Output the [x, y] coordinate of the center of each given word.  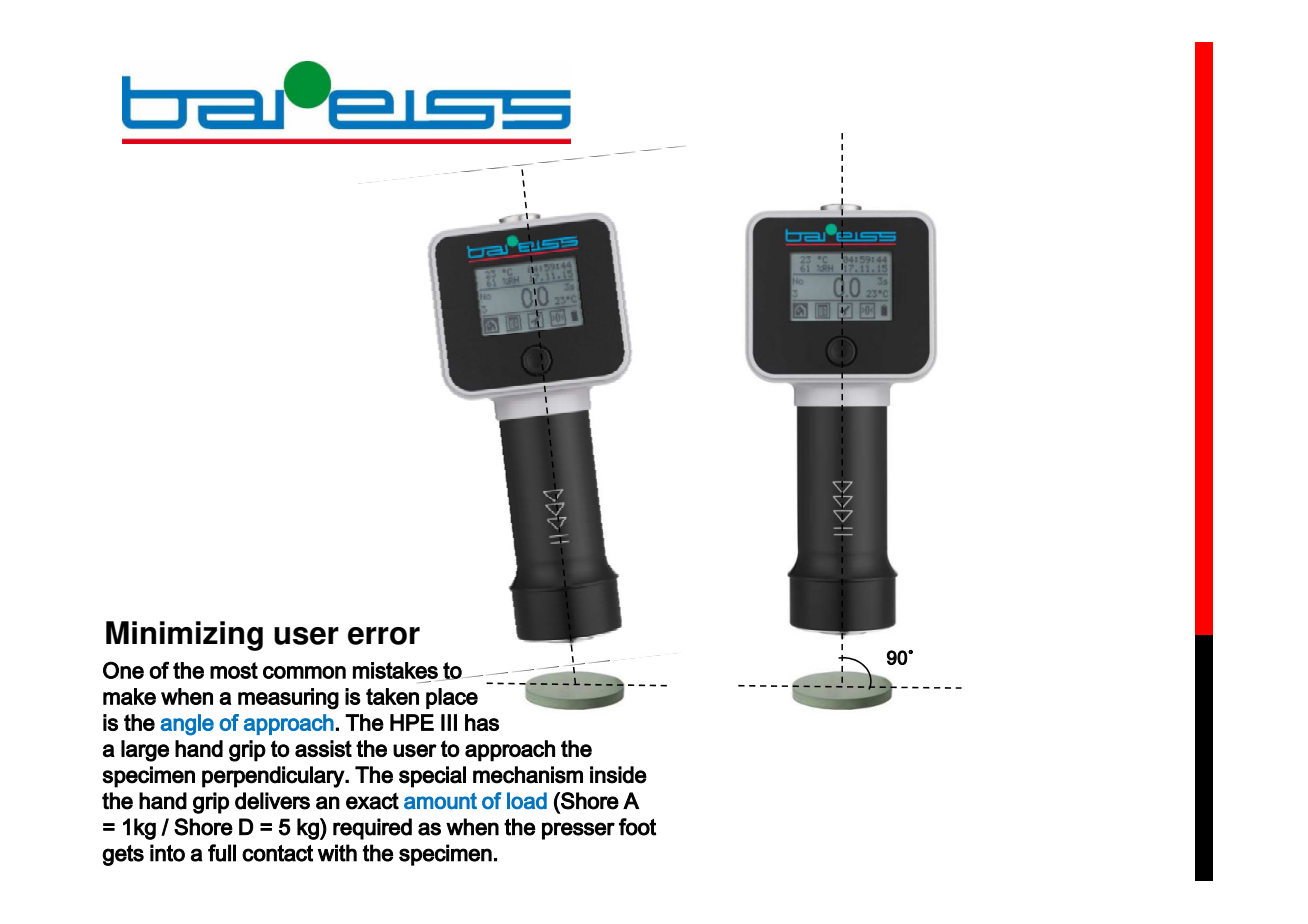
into [167, 853]
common [304, 672]
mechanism [528, 775]
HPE [412, 722]
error [384, 636]
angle [187, 725]
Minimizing [184, 636]
